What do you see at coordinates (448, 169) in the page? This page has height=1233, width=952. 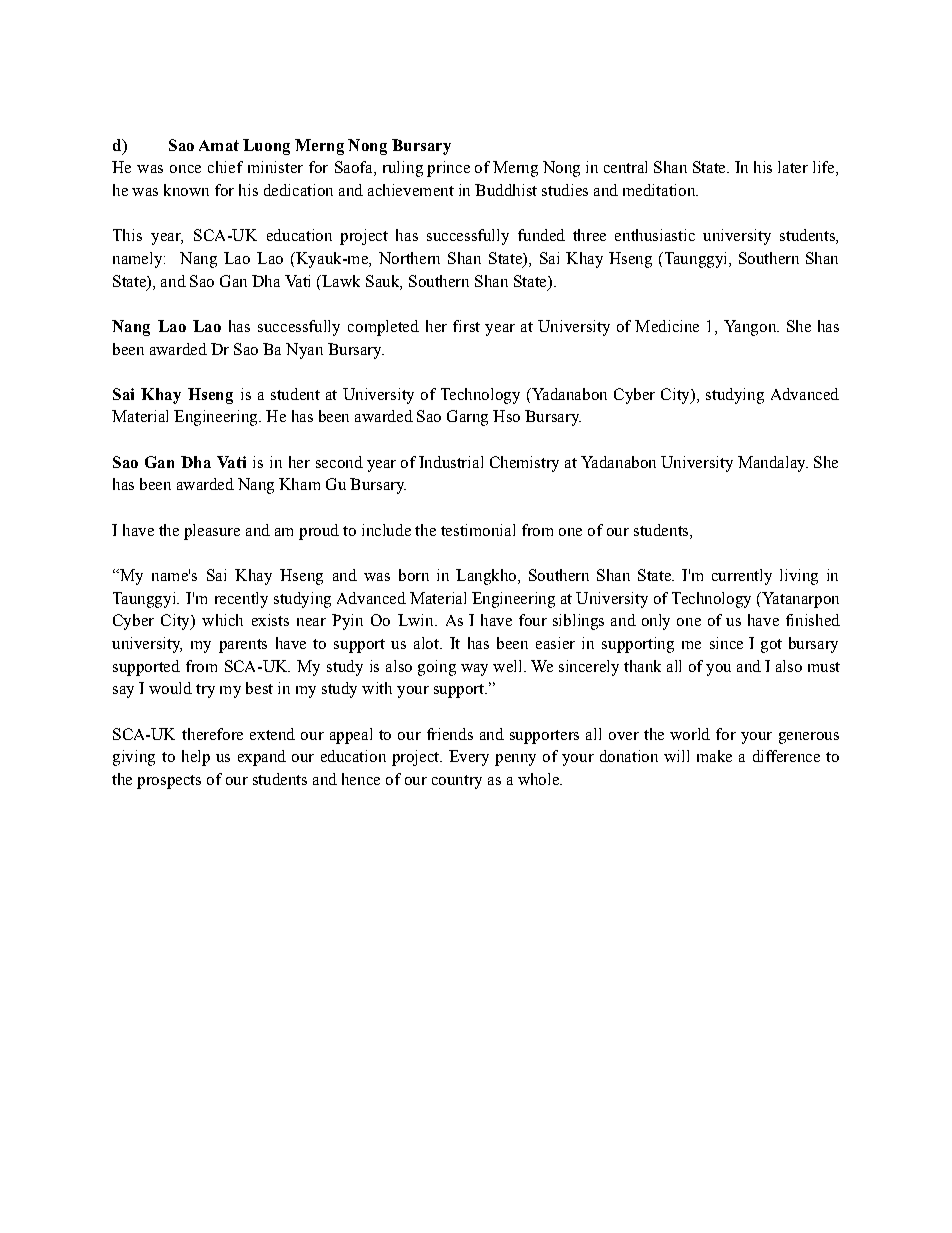 I see `prince` at bounding box center [448, 169].
